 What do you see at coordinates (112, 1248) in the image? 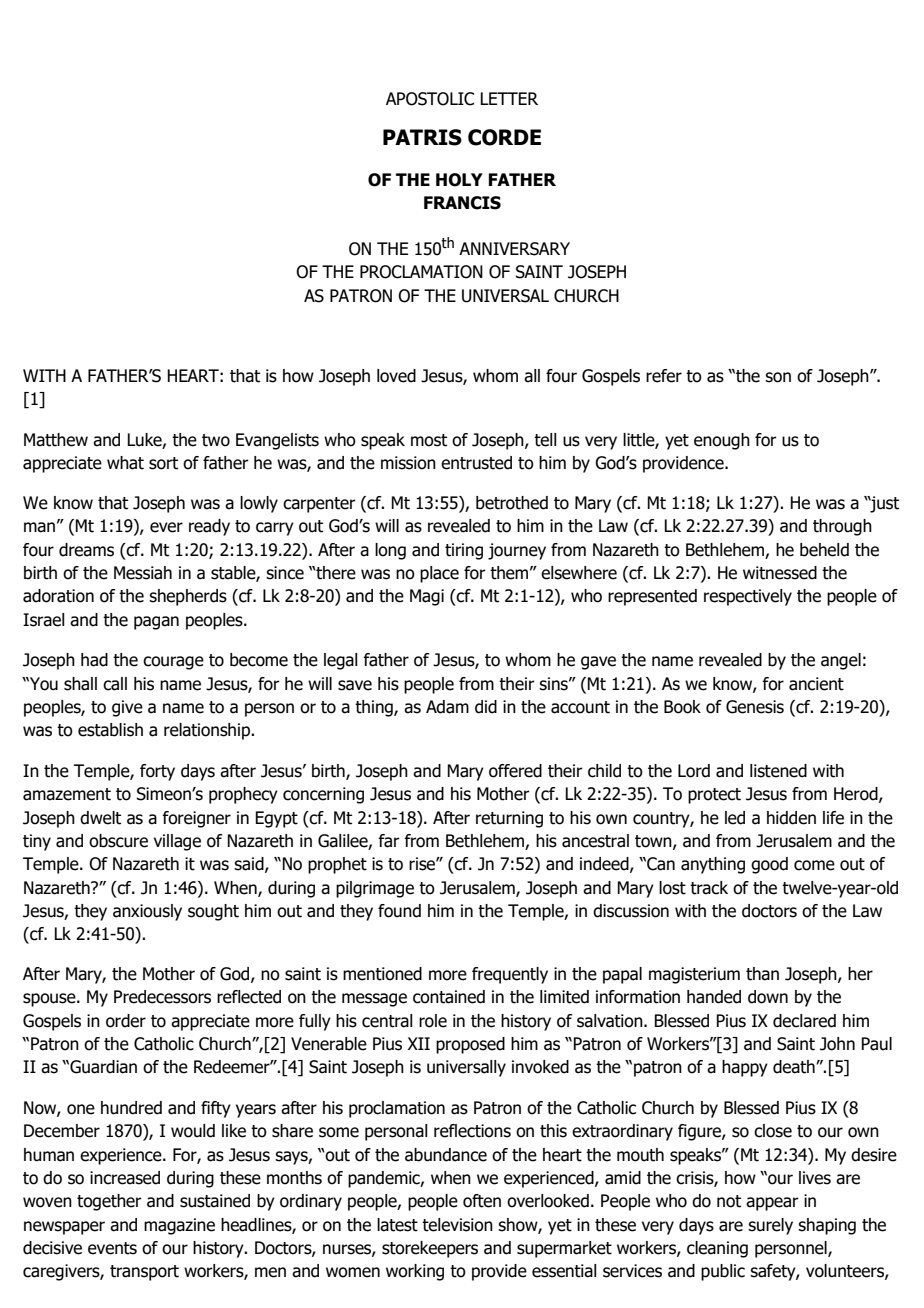
I see `events` at bounding box center [112, 1248].
